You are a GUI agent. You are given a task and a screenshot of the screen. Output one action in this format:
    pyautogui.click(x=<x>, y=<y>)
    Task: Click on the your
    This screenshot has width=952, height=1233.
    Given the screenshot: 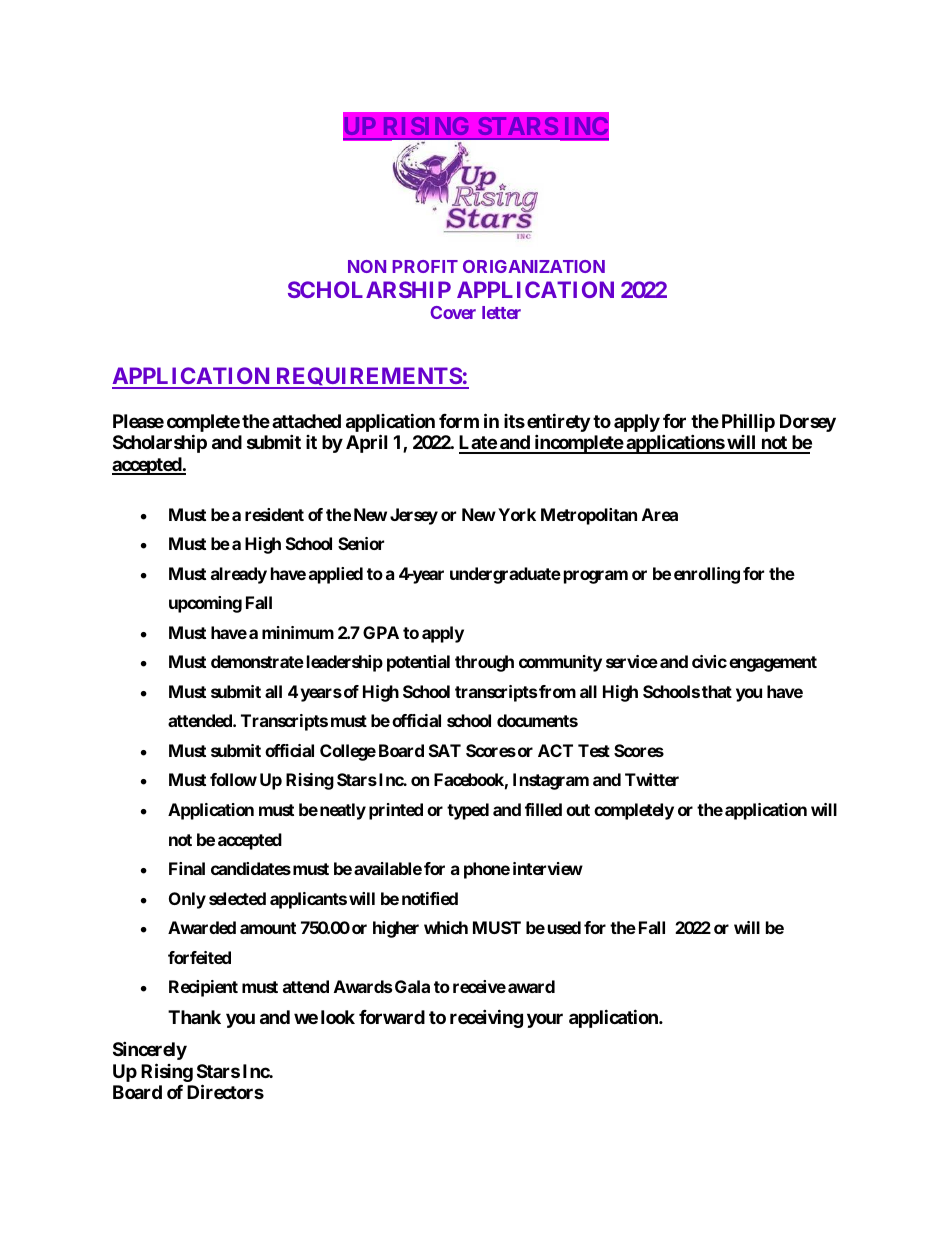 What is the action you would take?
    pyautogui.click(x=545, y=1020)
